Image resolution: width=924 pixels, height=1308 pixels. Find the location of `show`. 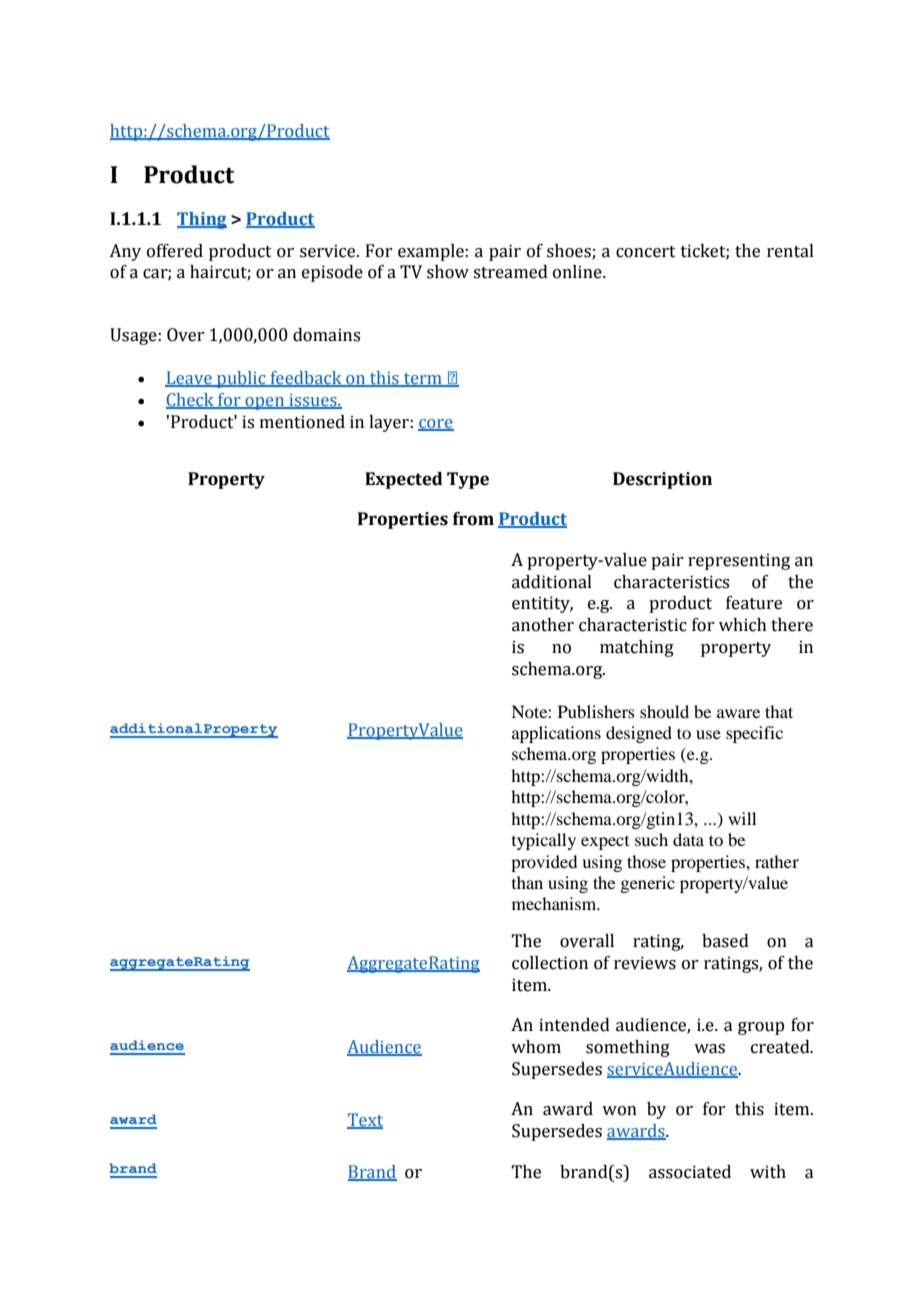

show is located at coordinates (448, 272).
